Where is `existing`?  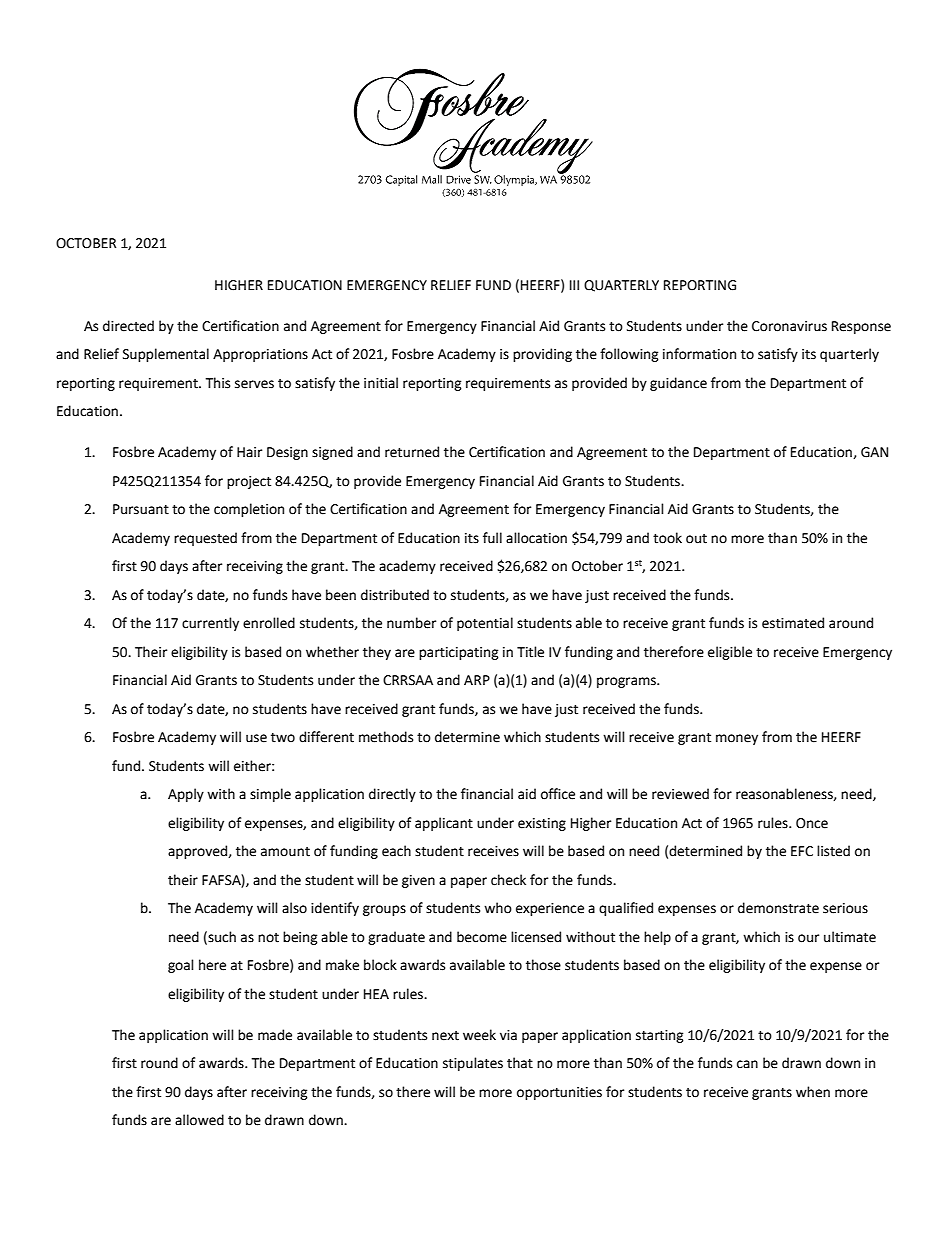
existing is located at coordinates (542, 824).
